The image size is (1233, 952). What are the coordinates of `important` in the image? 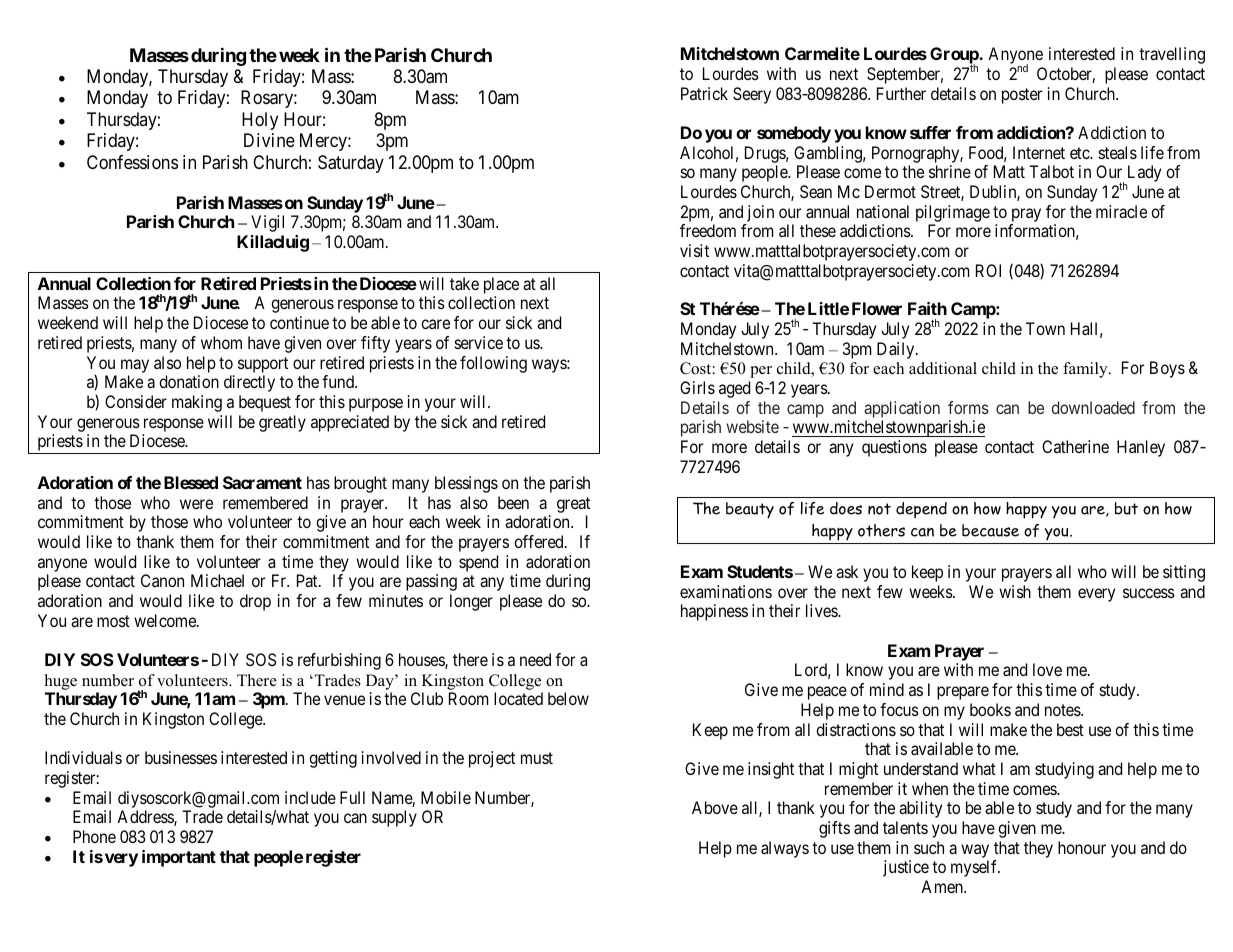 It's located at (179, 858).
